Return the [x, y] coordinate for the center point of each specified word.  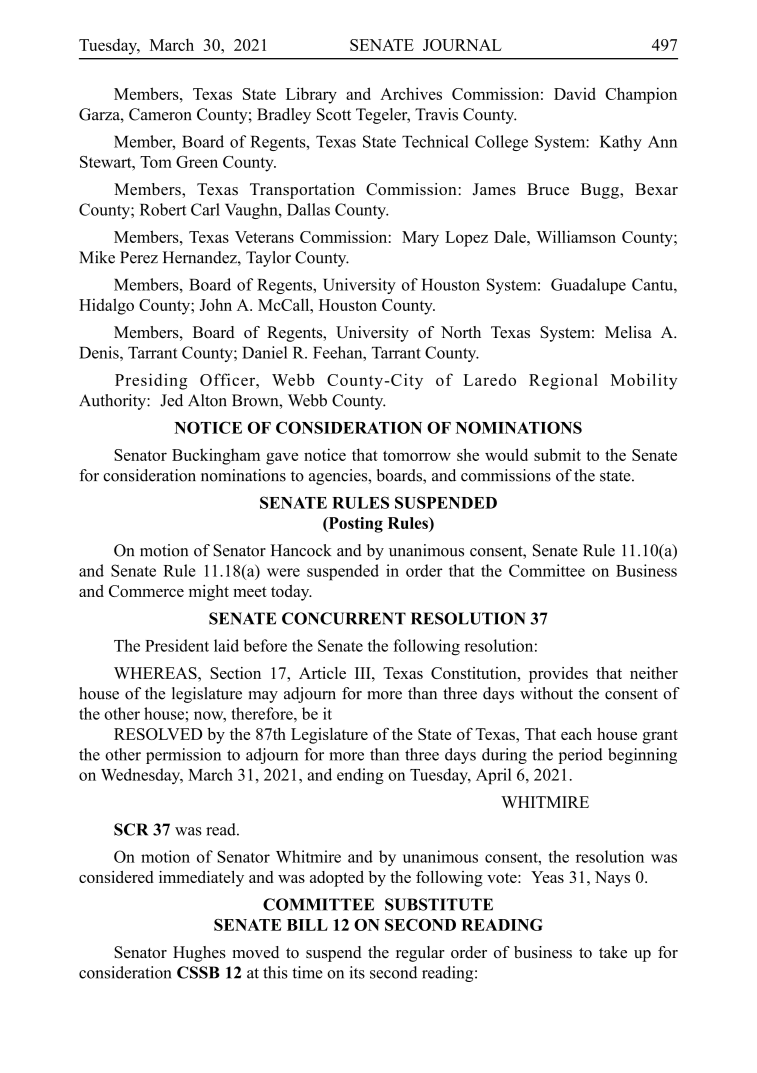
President [177, 645]
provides [558, 675]
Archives [411, 93]
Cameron [160, 114]
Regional [563, 381]
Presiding [151, 381]
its [357, 972]
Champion [641, 95]
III [364, 673]
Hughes [199, 954]
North [461, 332]
